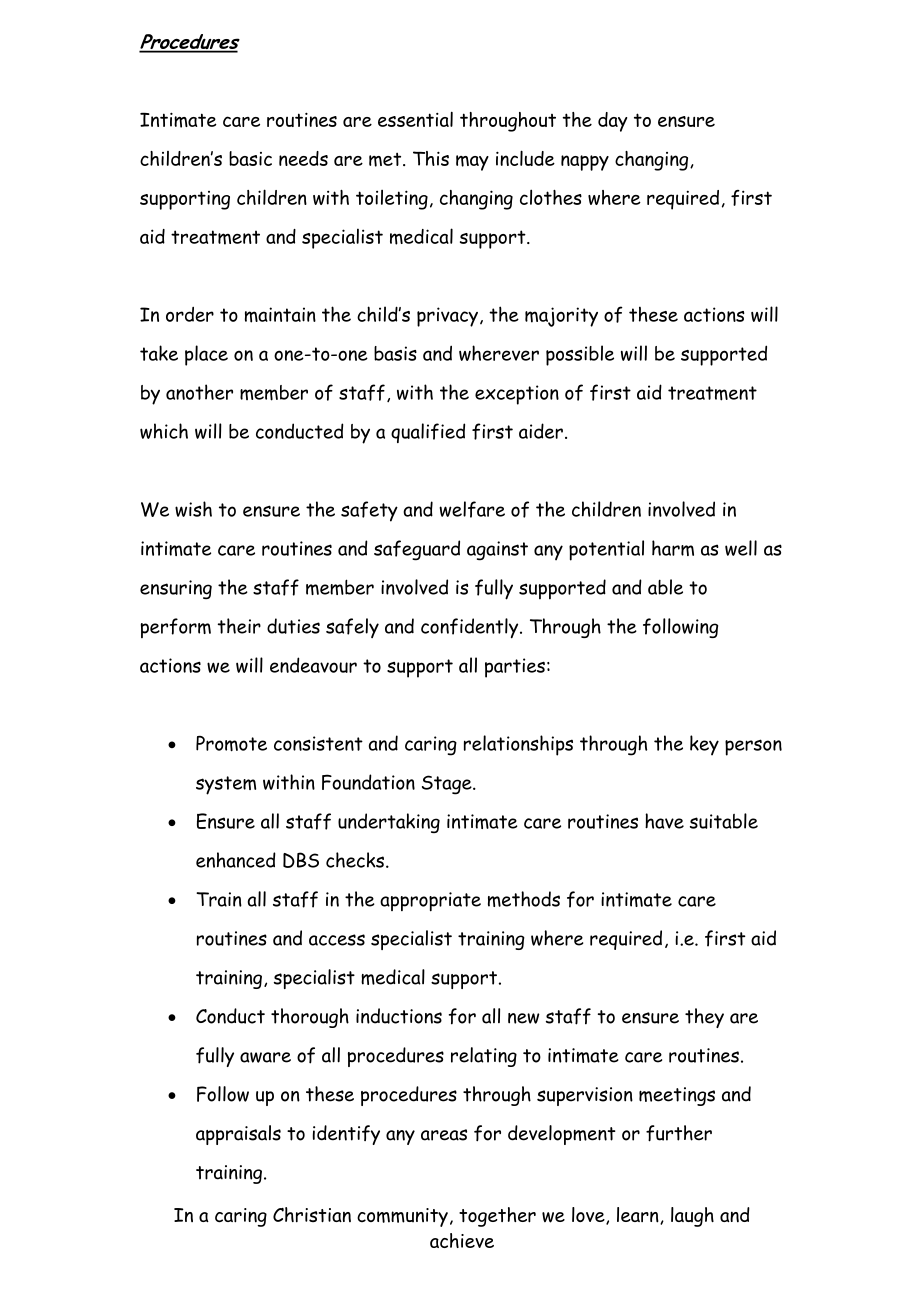  Describe the element at coordinates (612, 122) in the screenshot. I see `day` at that location.
